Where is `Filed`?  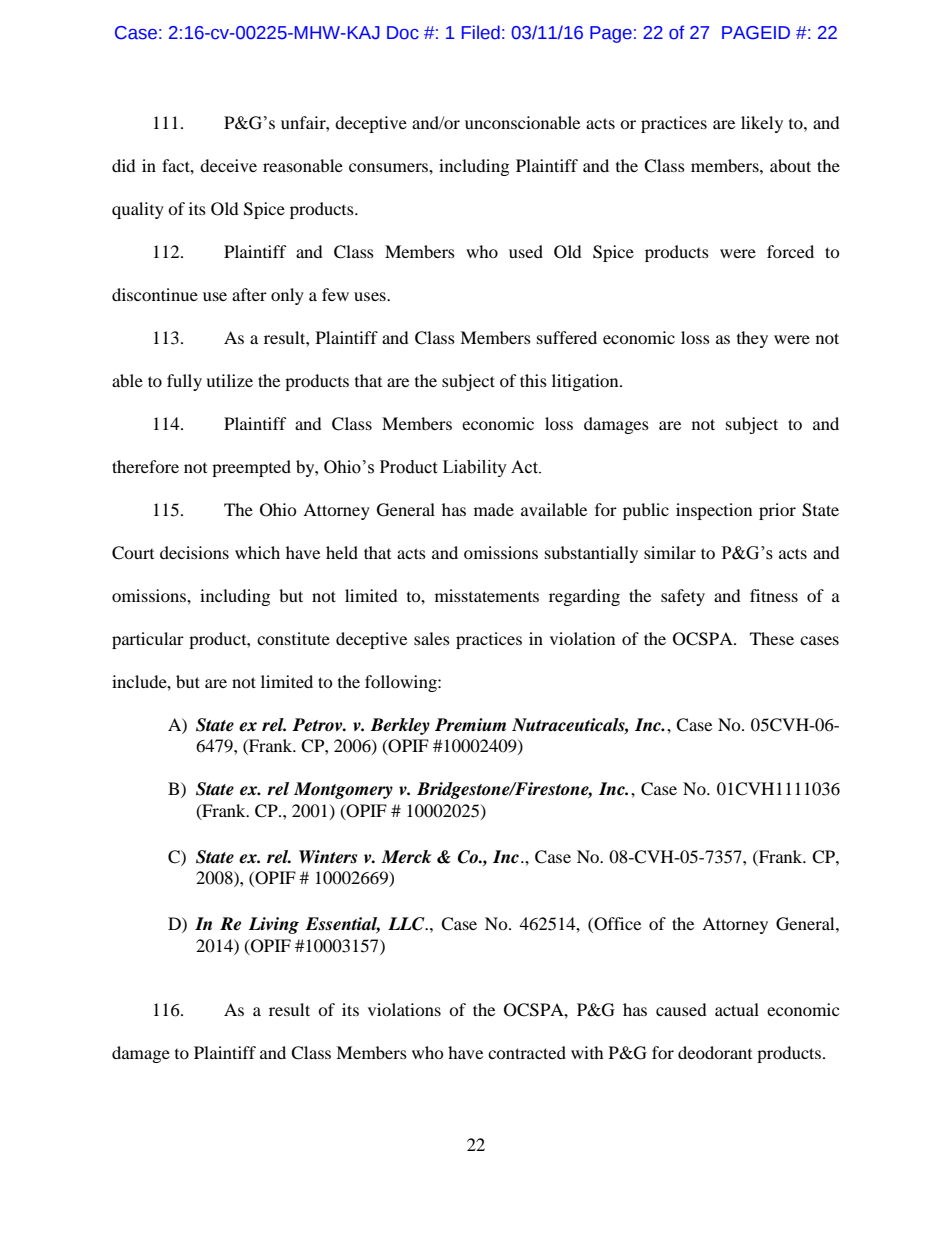
Filed is located at coordinates (481, 32).
